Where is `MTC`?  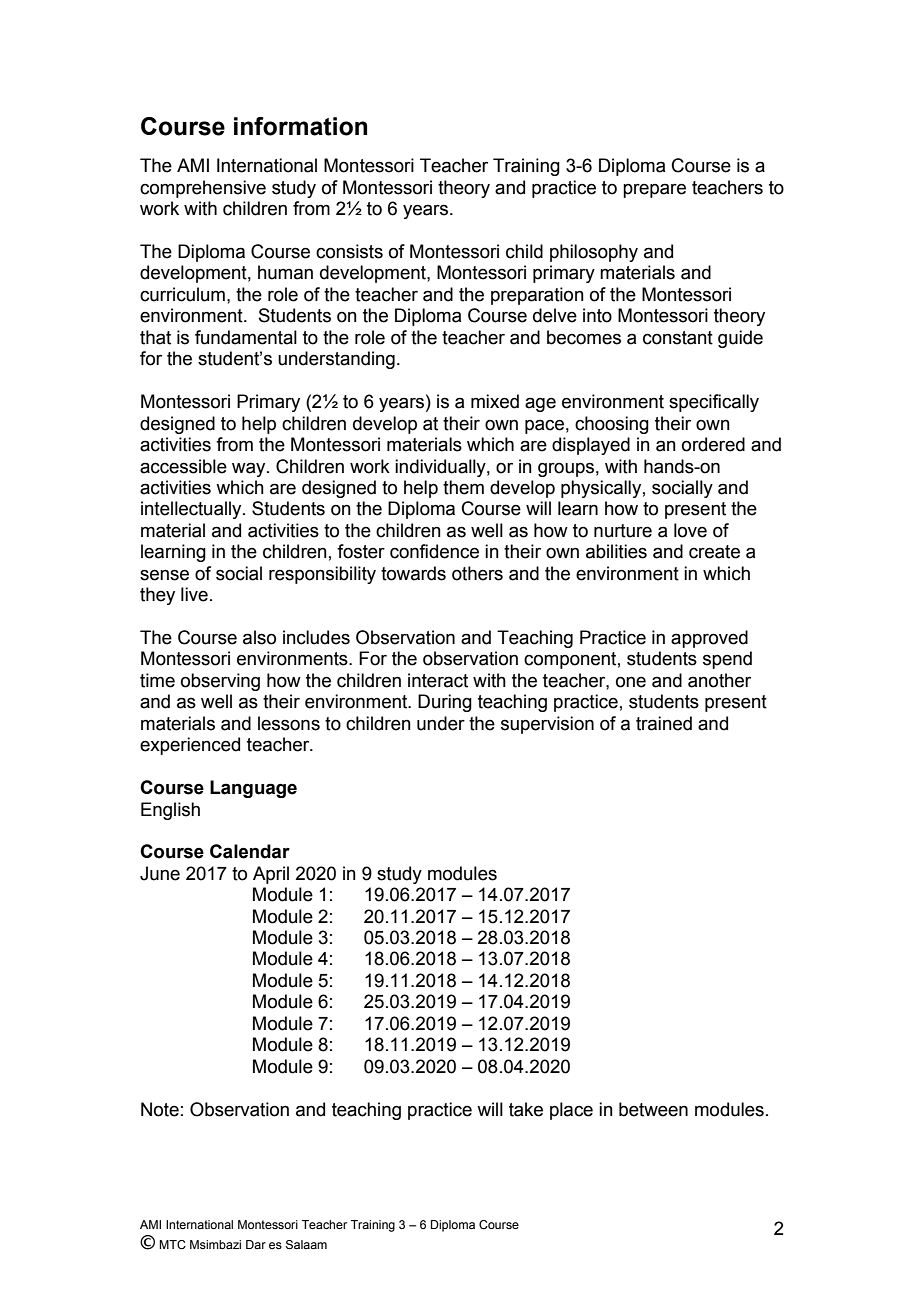 MTC is located at coordinates (172, 1244).
